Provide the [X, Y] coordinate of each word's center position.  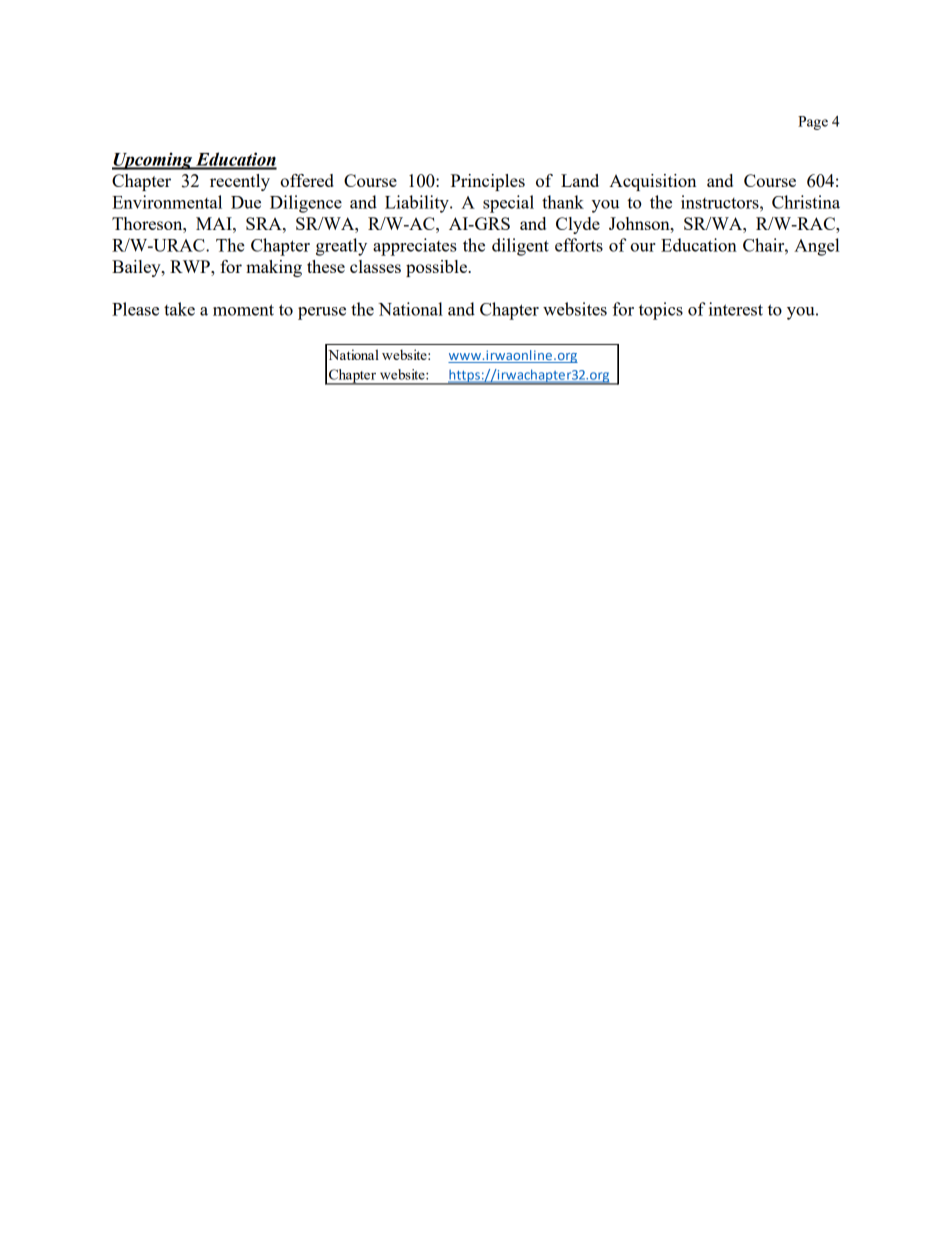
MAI [215, 223]
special [508, 204]
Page [813, 123]
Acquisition [652, 182]
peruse [322, 313]
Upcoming [153, 161]
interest [736, 309]
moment [243, 310]
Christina [806, 202]
